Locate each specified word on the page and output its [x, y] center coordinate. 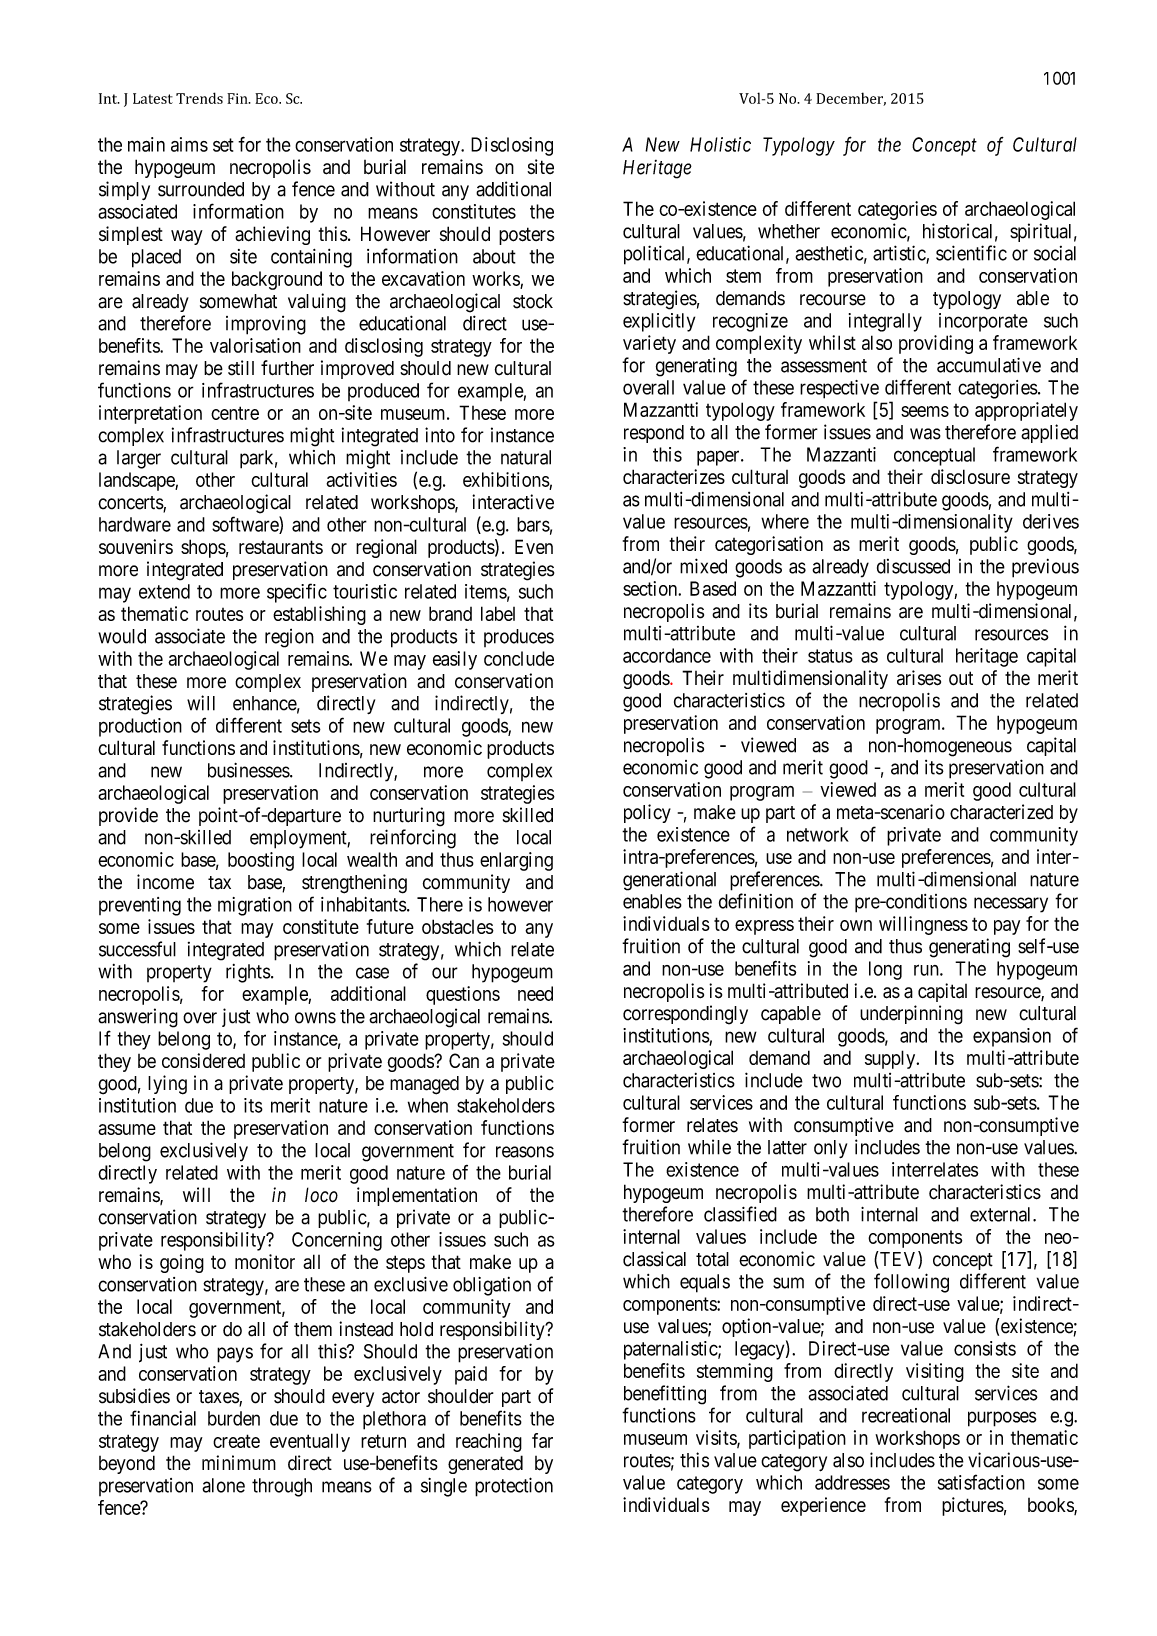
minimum [239, 1462]
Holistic [720, 144]
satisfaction [981, 1482]
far [542, 1440]
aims [189, 144]
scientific [971, 253]
